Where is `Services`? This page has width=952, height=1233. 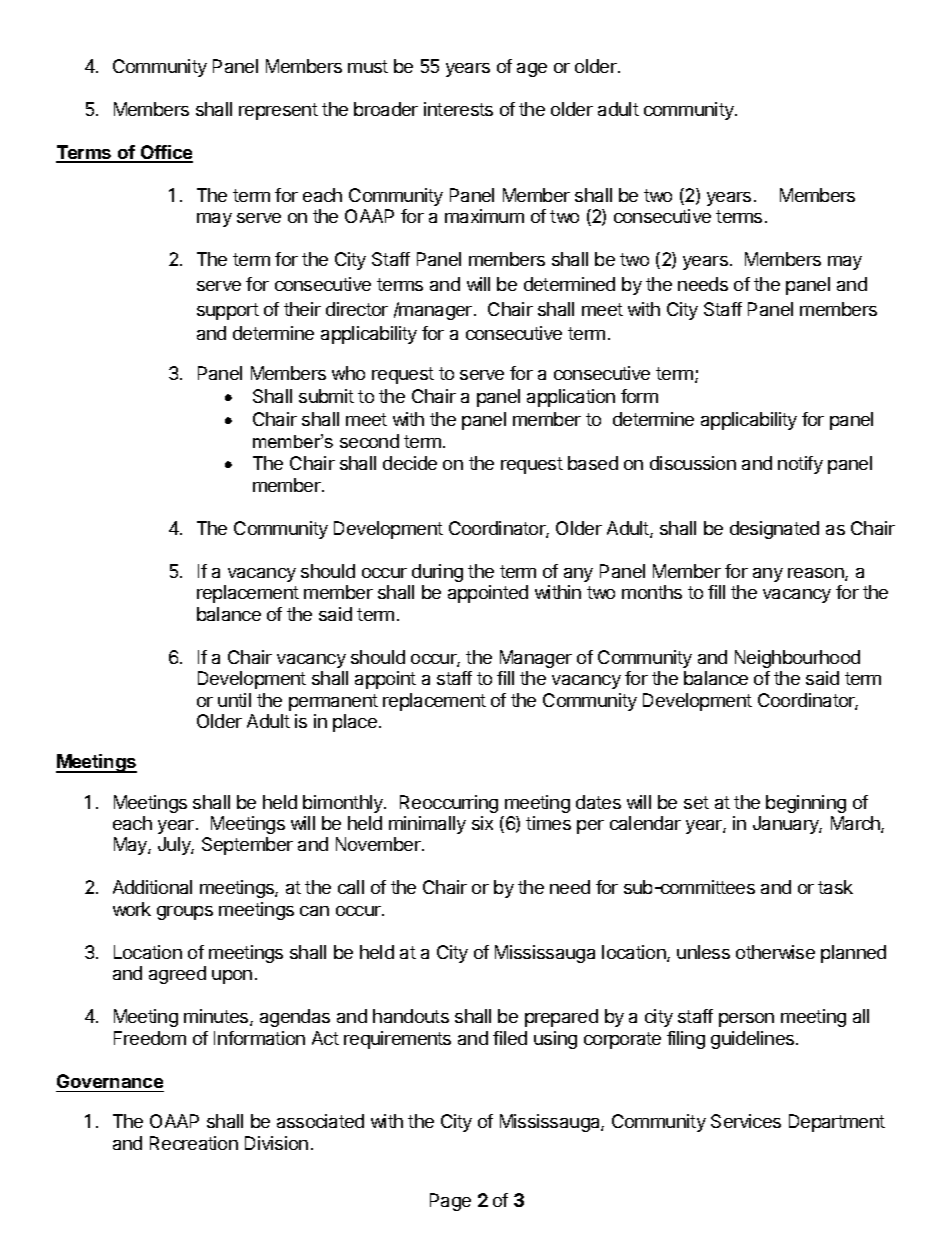 Services is located at coordinates (746, 1121).
